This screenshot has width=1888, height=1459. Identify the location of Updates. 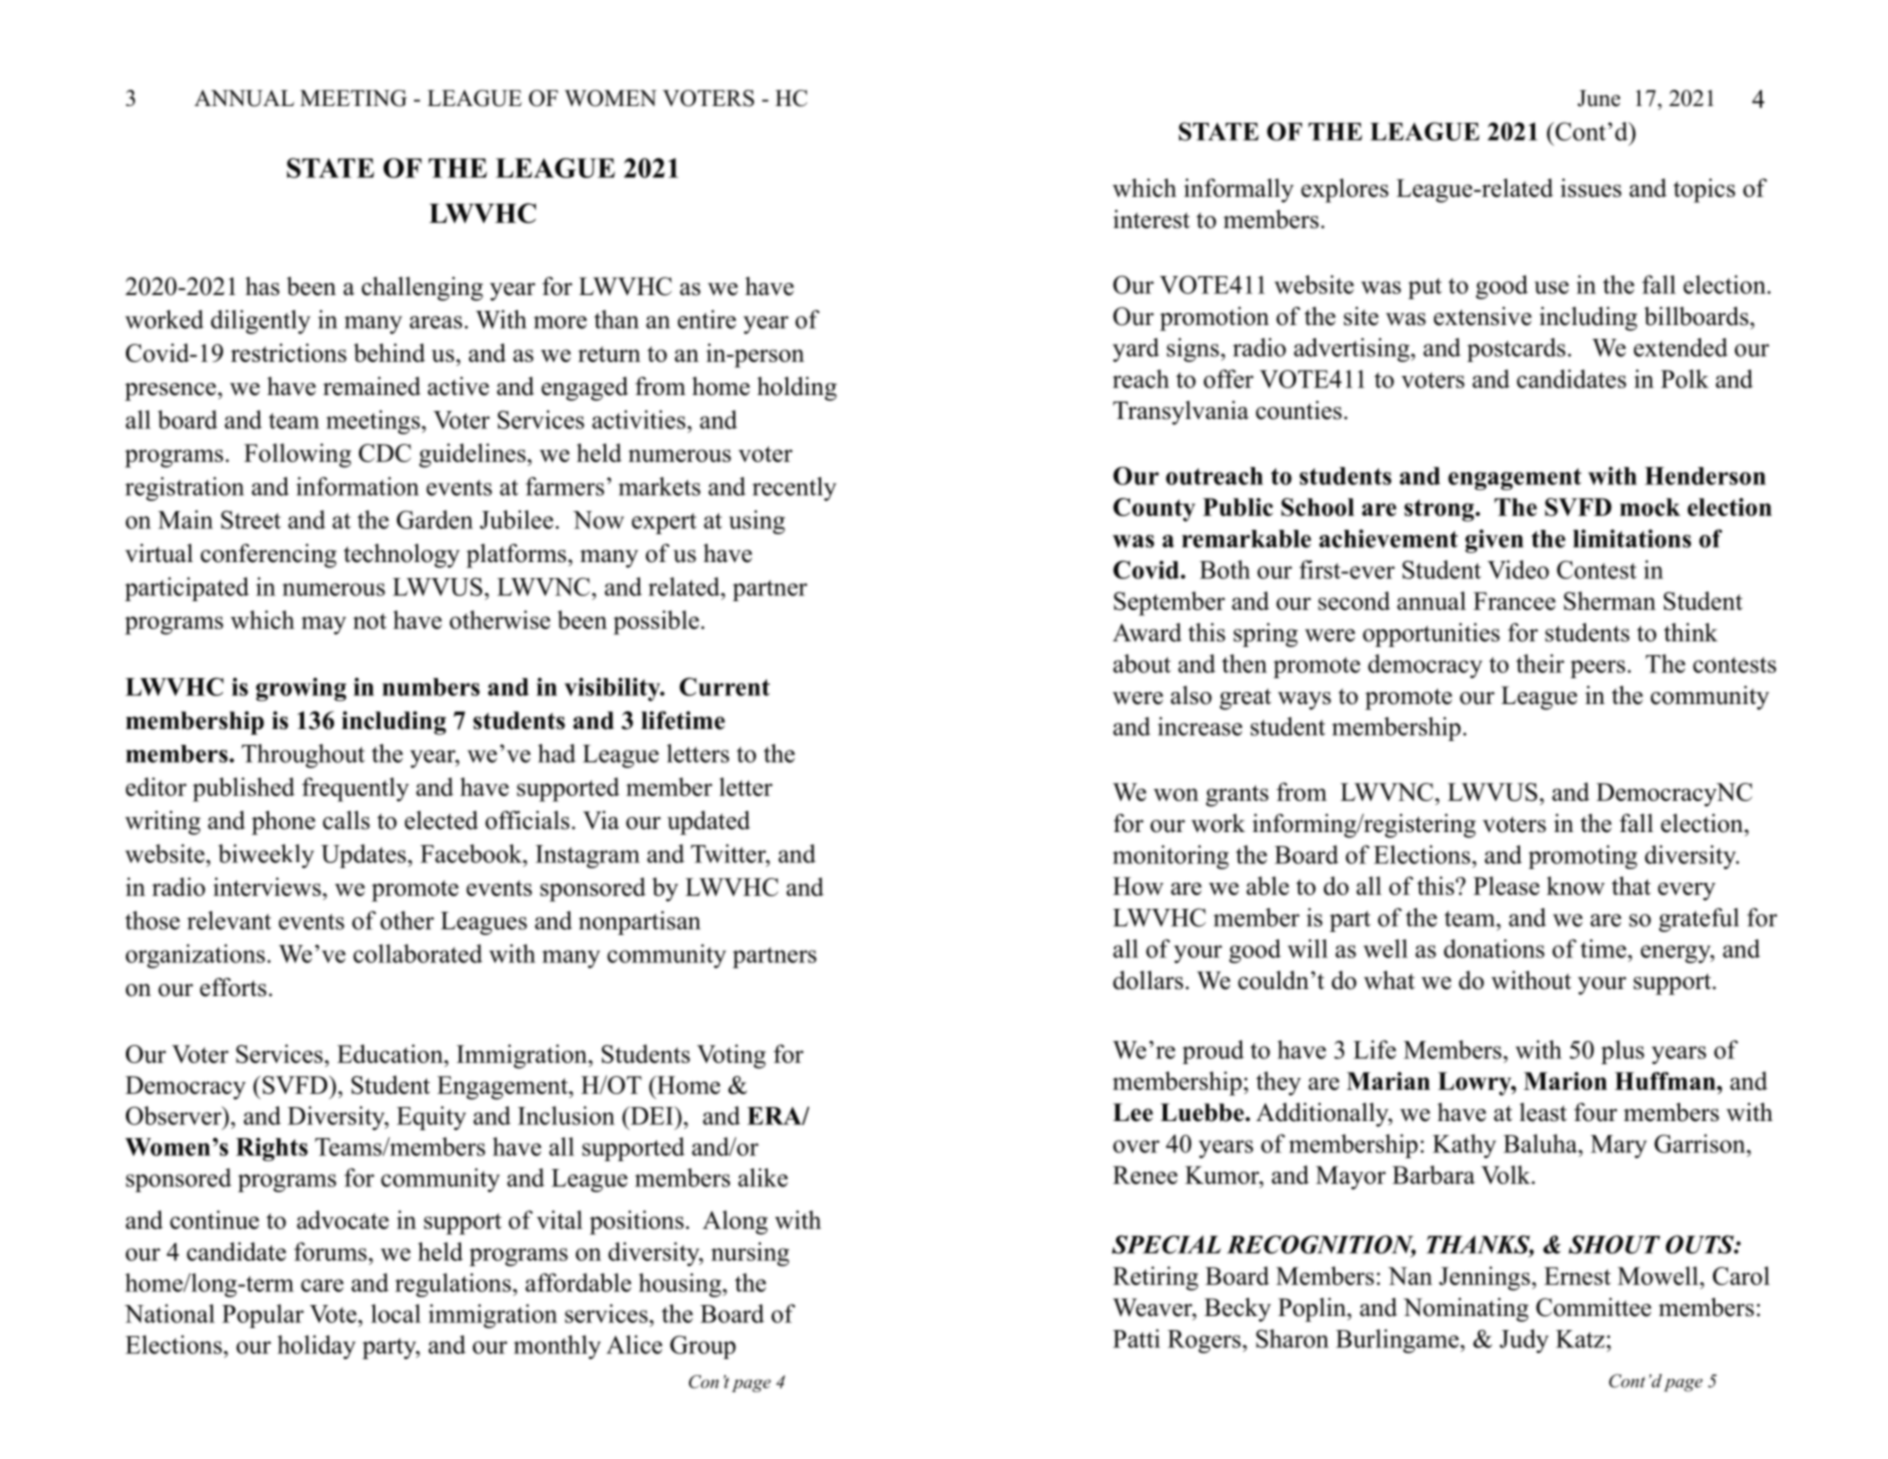
(363, 856).
